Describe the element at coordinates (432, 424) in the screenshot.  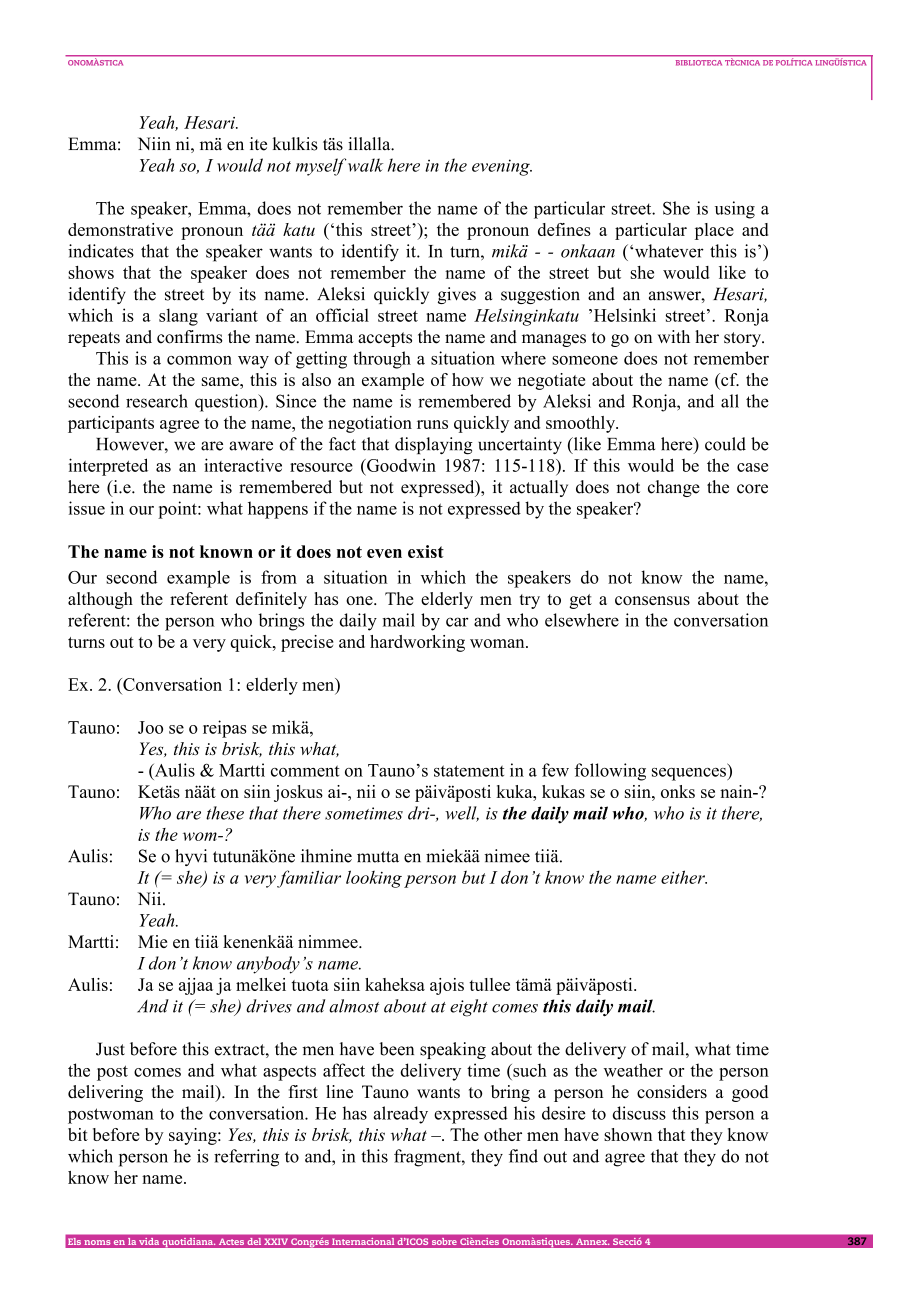
I see `runs` at that location.
